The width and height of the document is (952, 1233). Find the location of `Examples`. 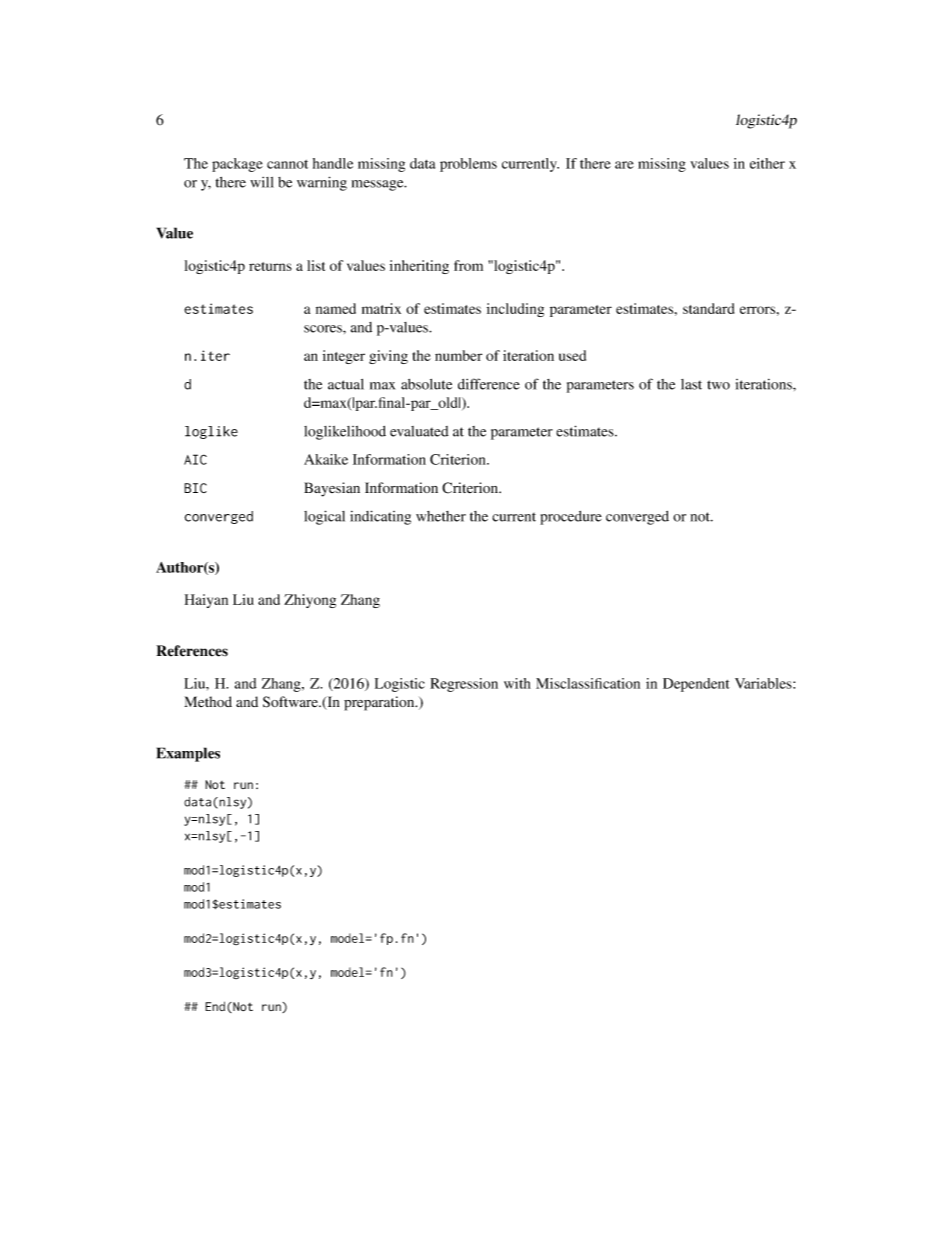

Examples is located at coordinates (188, 754).
